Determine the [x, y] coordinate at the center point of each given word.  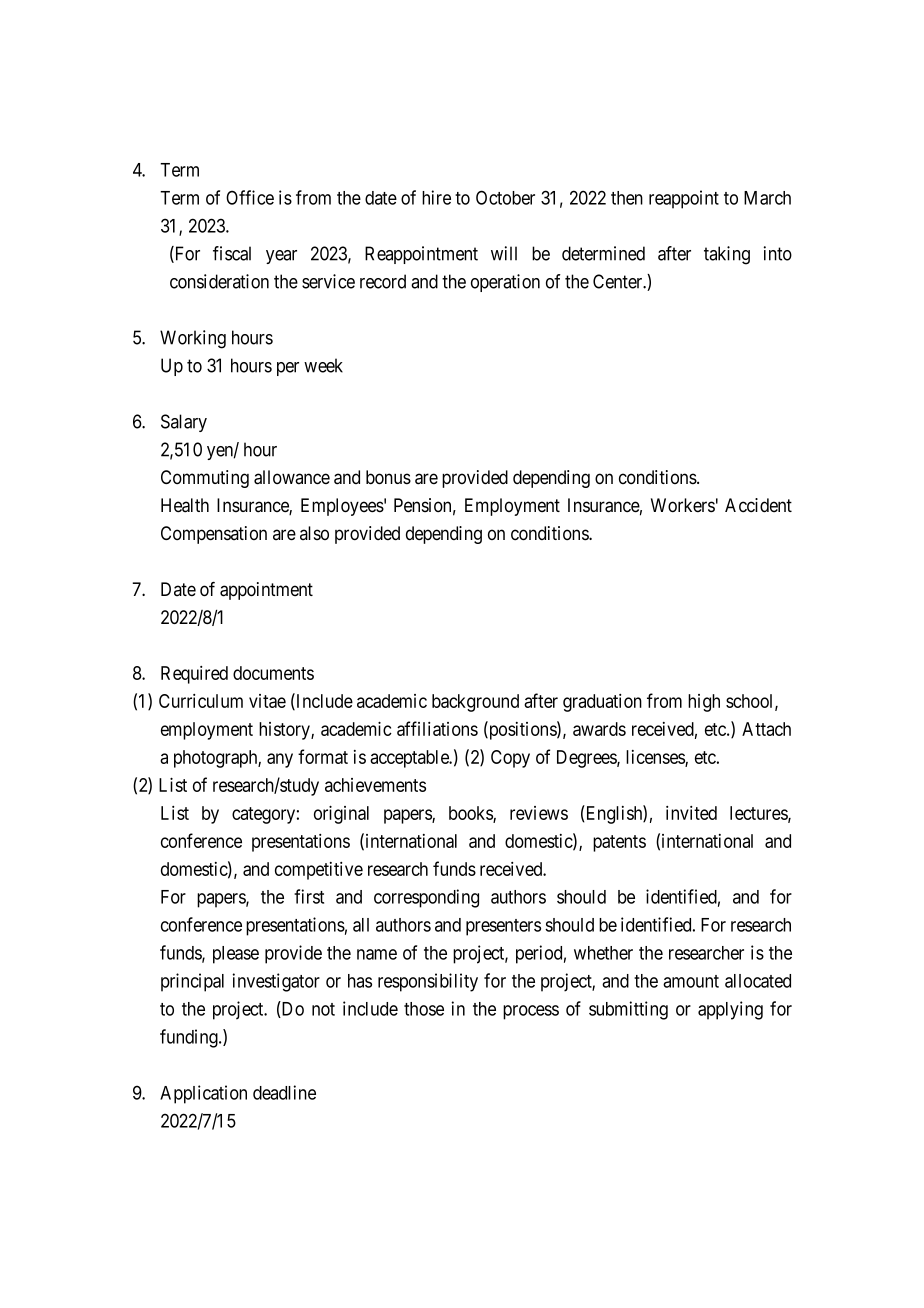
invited [691, 813]
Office [250, 197]
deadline [284, 1092]
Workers [683, 505]
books [471, 814]
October [505, 197]
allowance [292, 477]
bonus [388, 477]
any [280, 760]
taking [727, 255]
